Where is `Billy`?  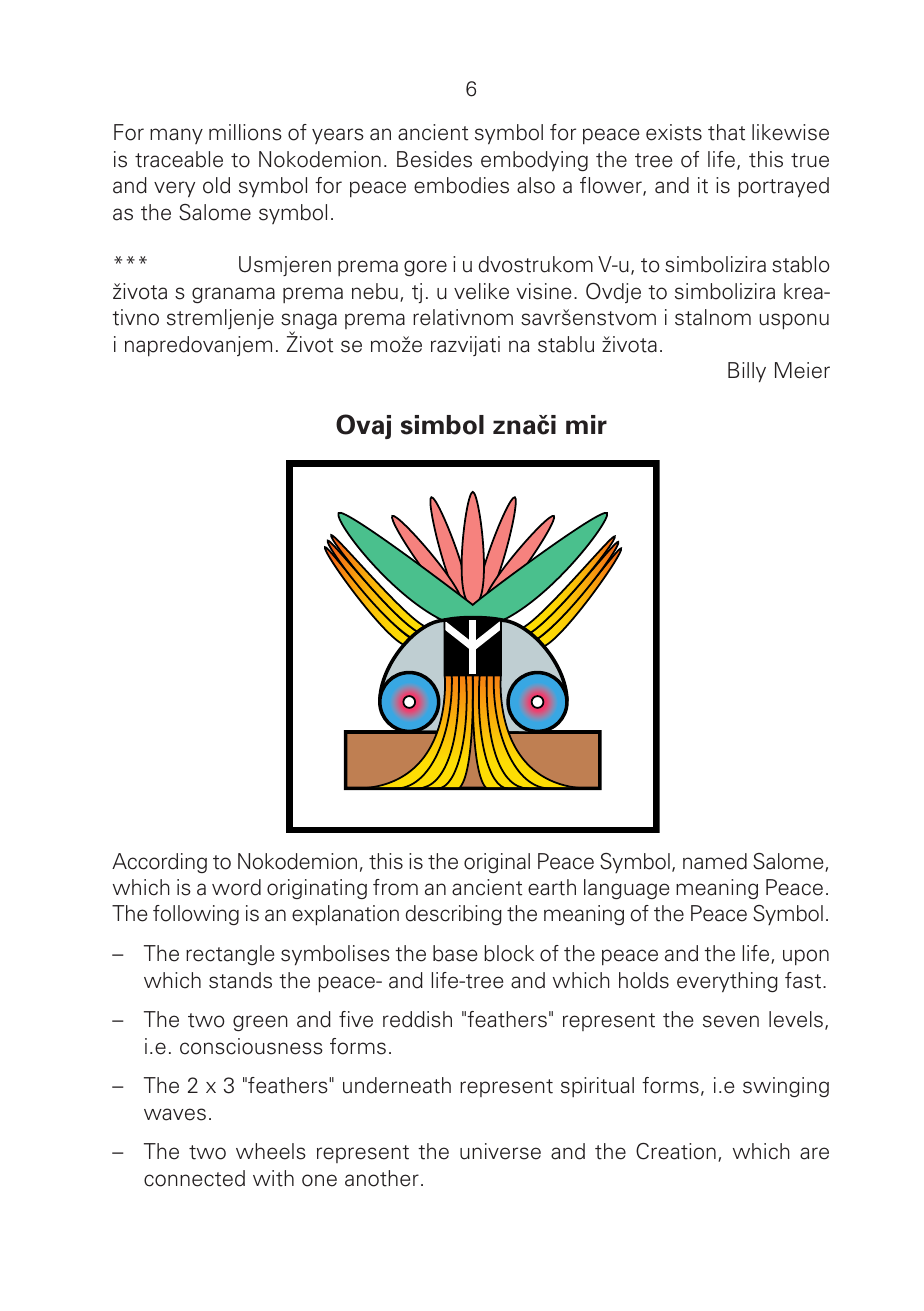
Billy is located at coordinates (747, 372).
